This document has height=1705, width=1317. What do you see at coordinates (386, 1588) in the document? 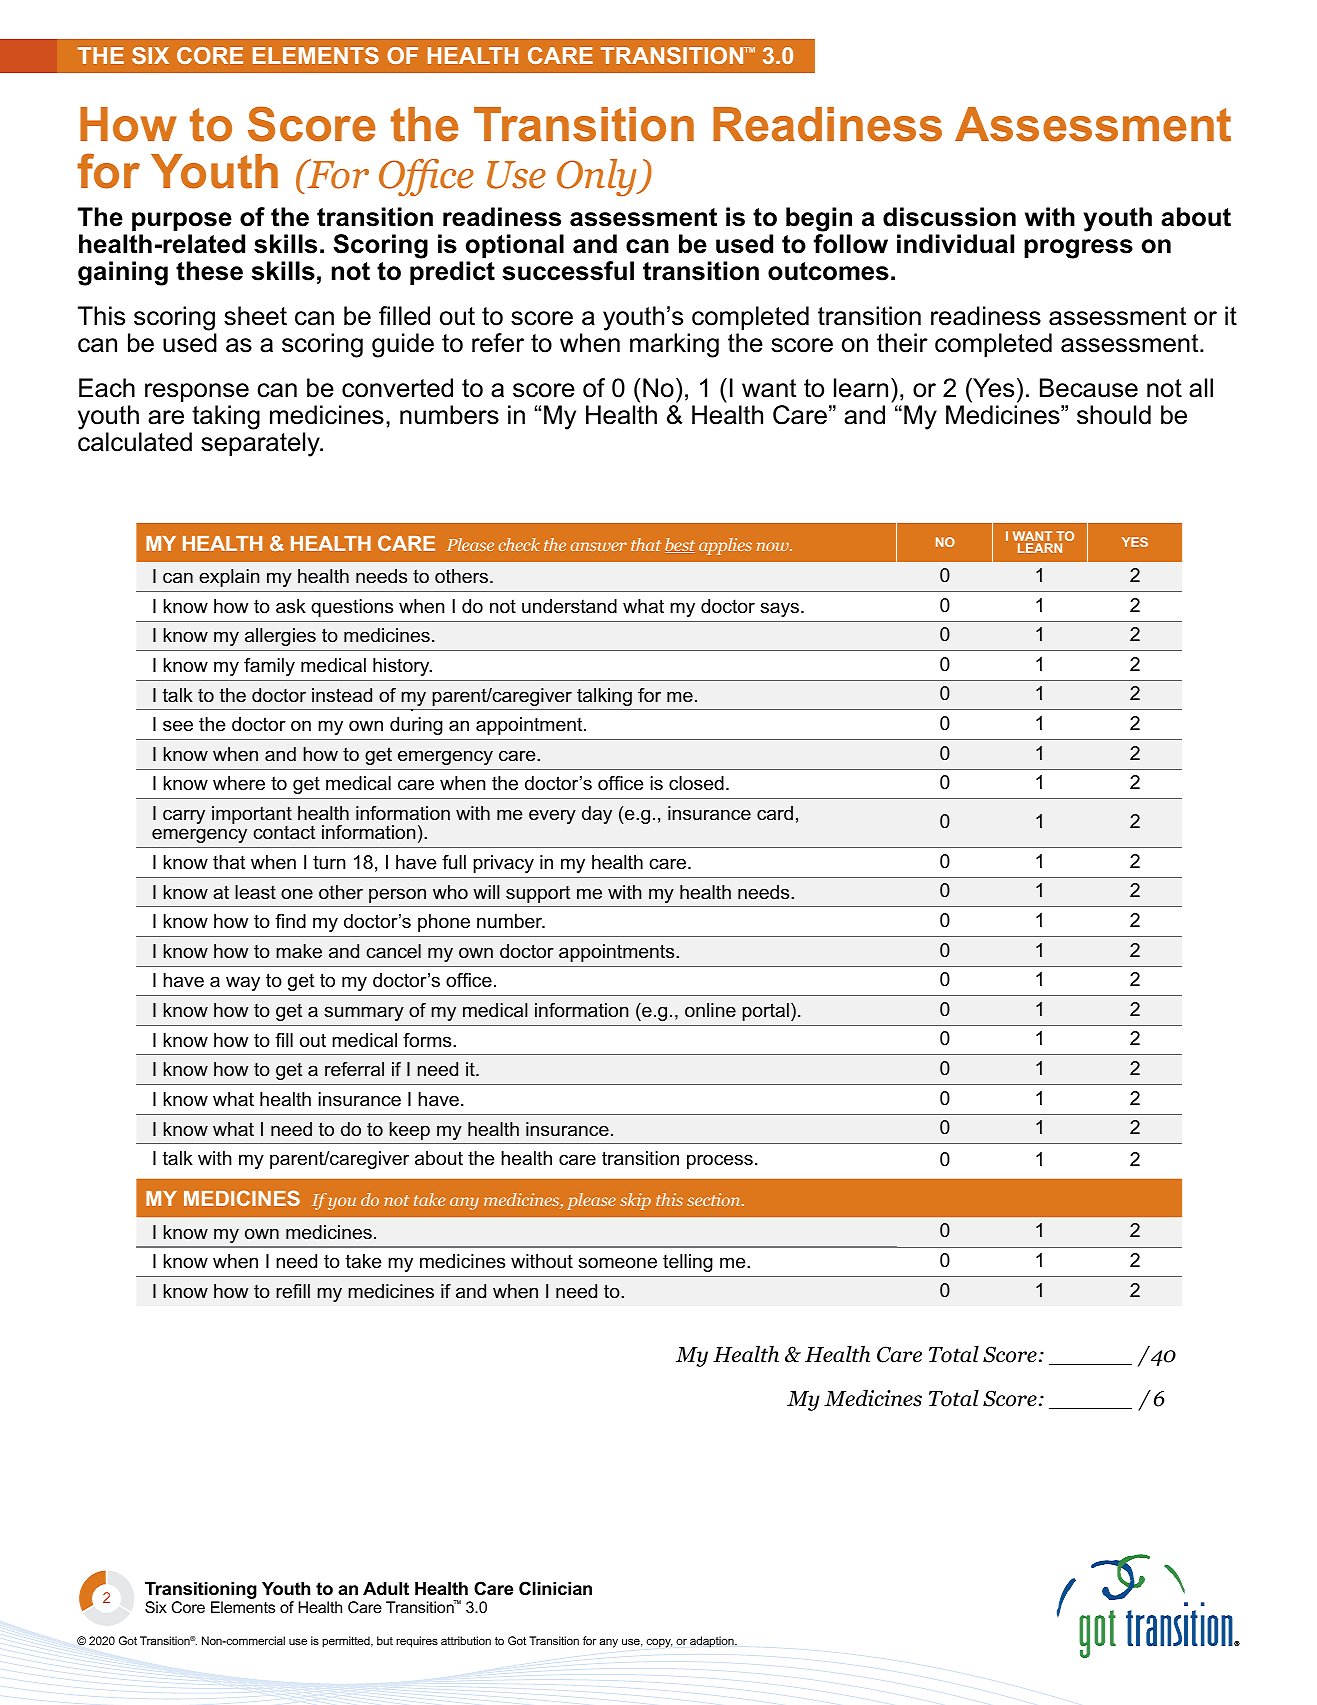
I see `Adult` at bounding box center [386, 1588].
